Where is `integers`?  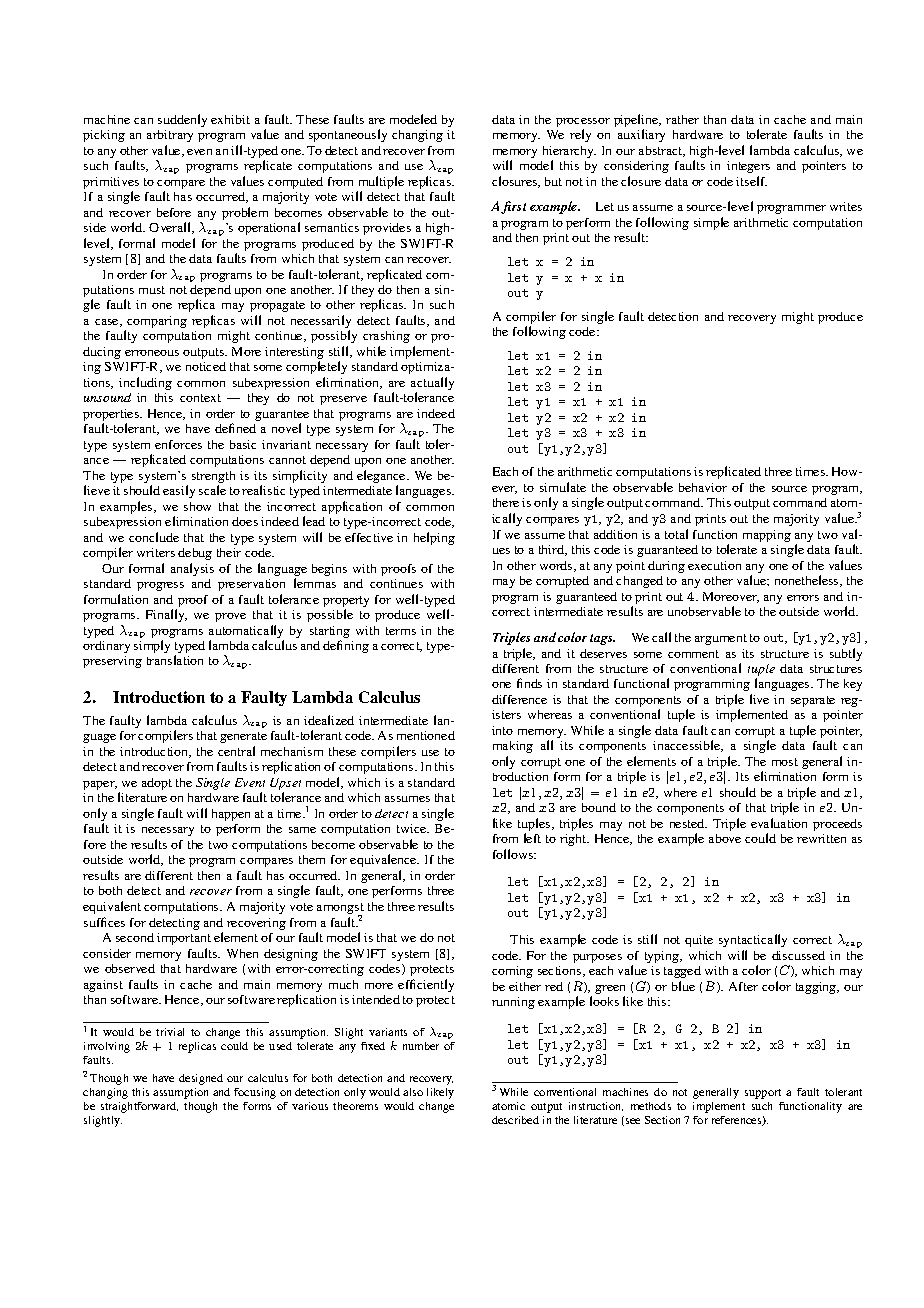 integers is located at coordinates (748, 167).
